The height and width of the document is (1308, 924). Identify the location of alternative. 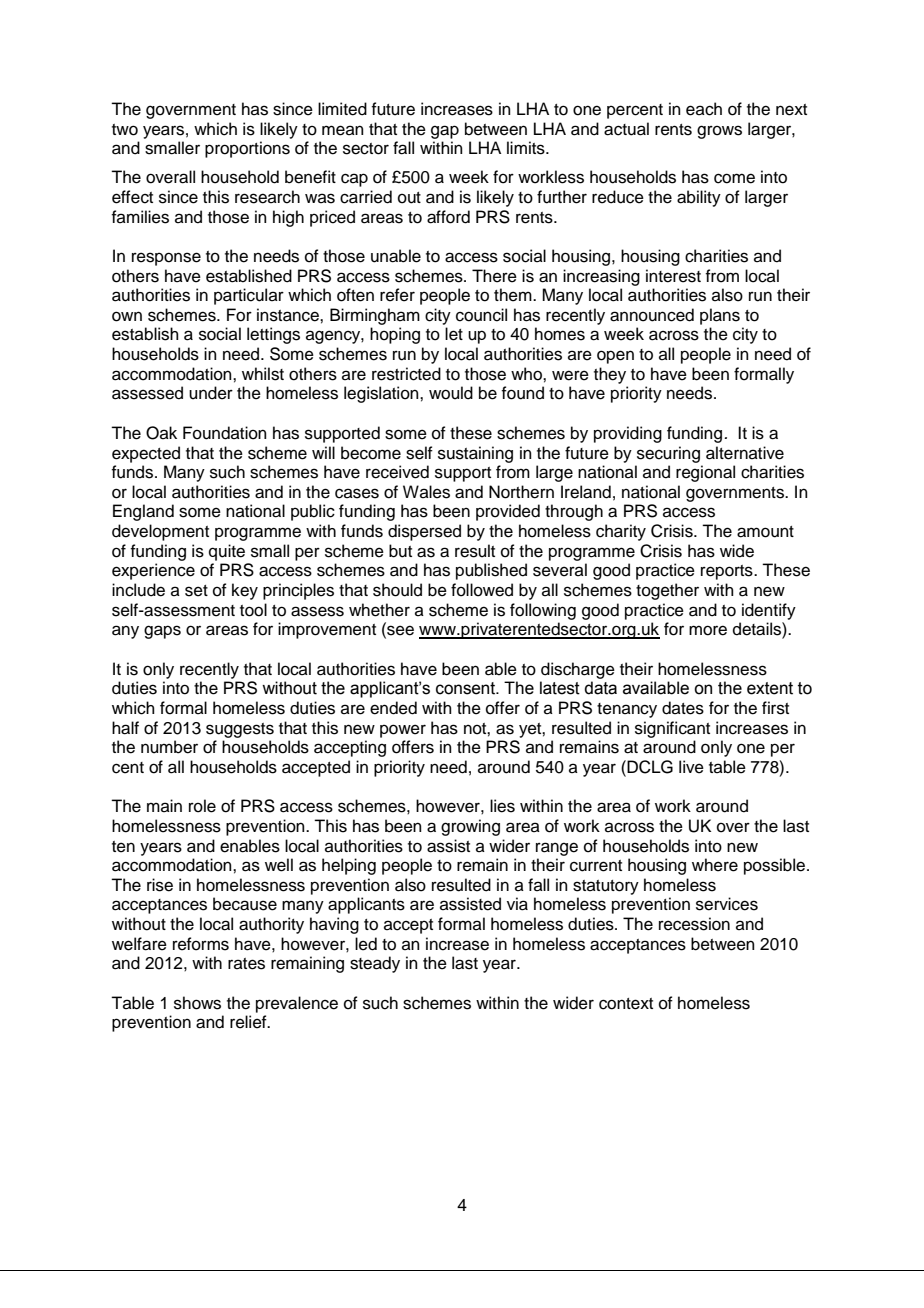
(745, 453).
